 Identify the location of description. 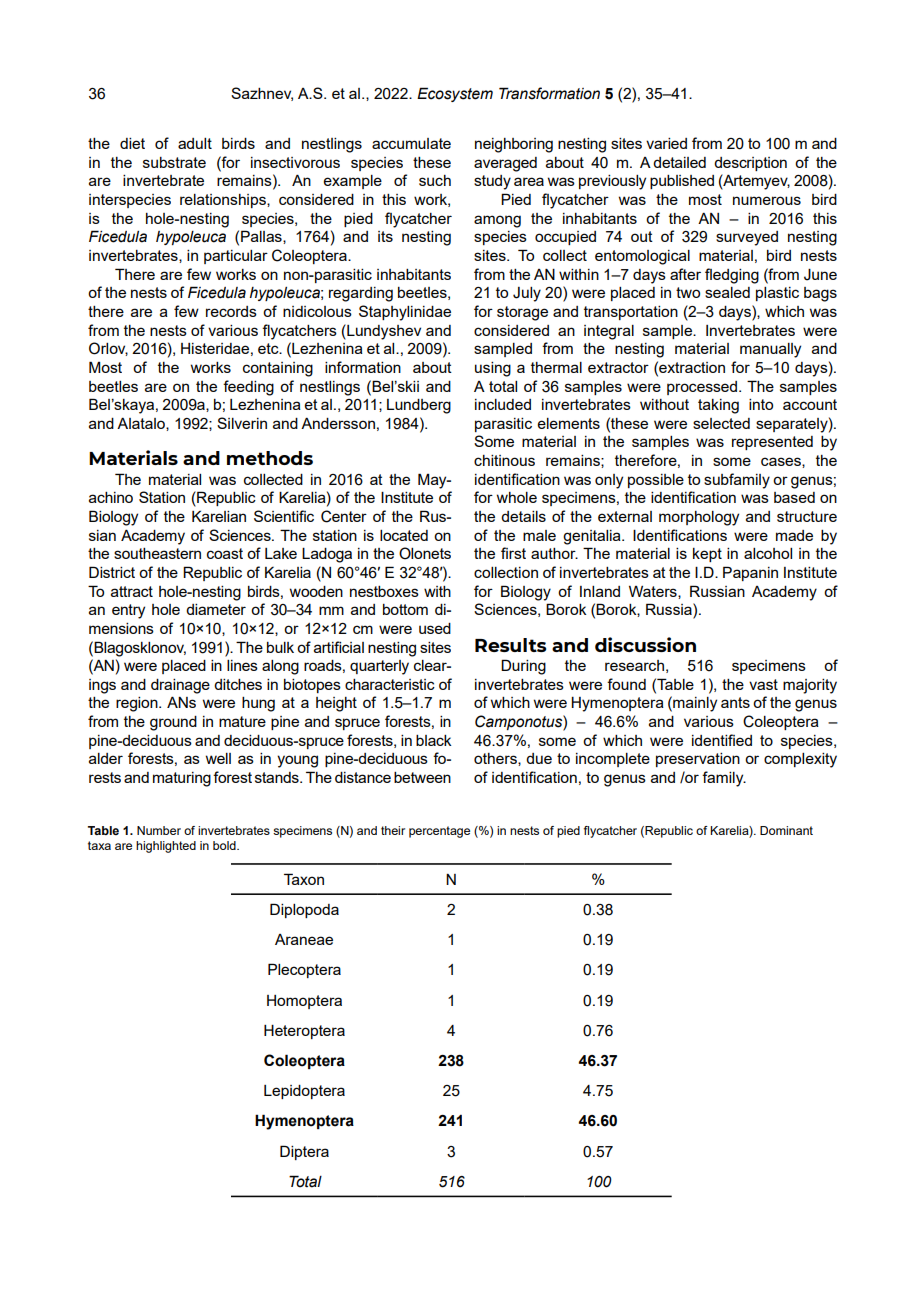
(750, 164).
